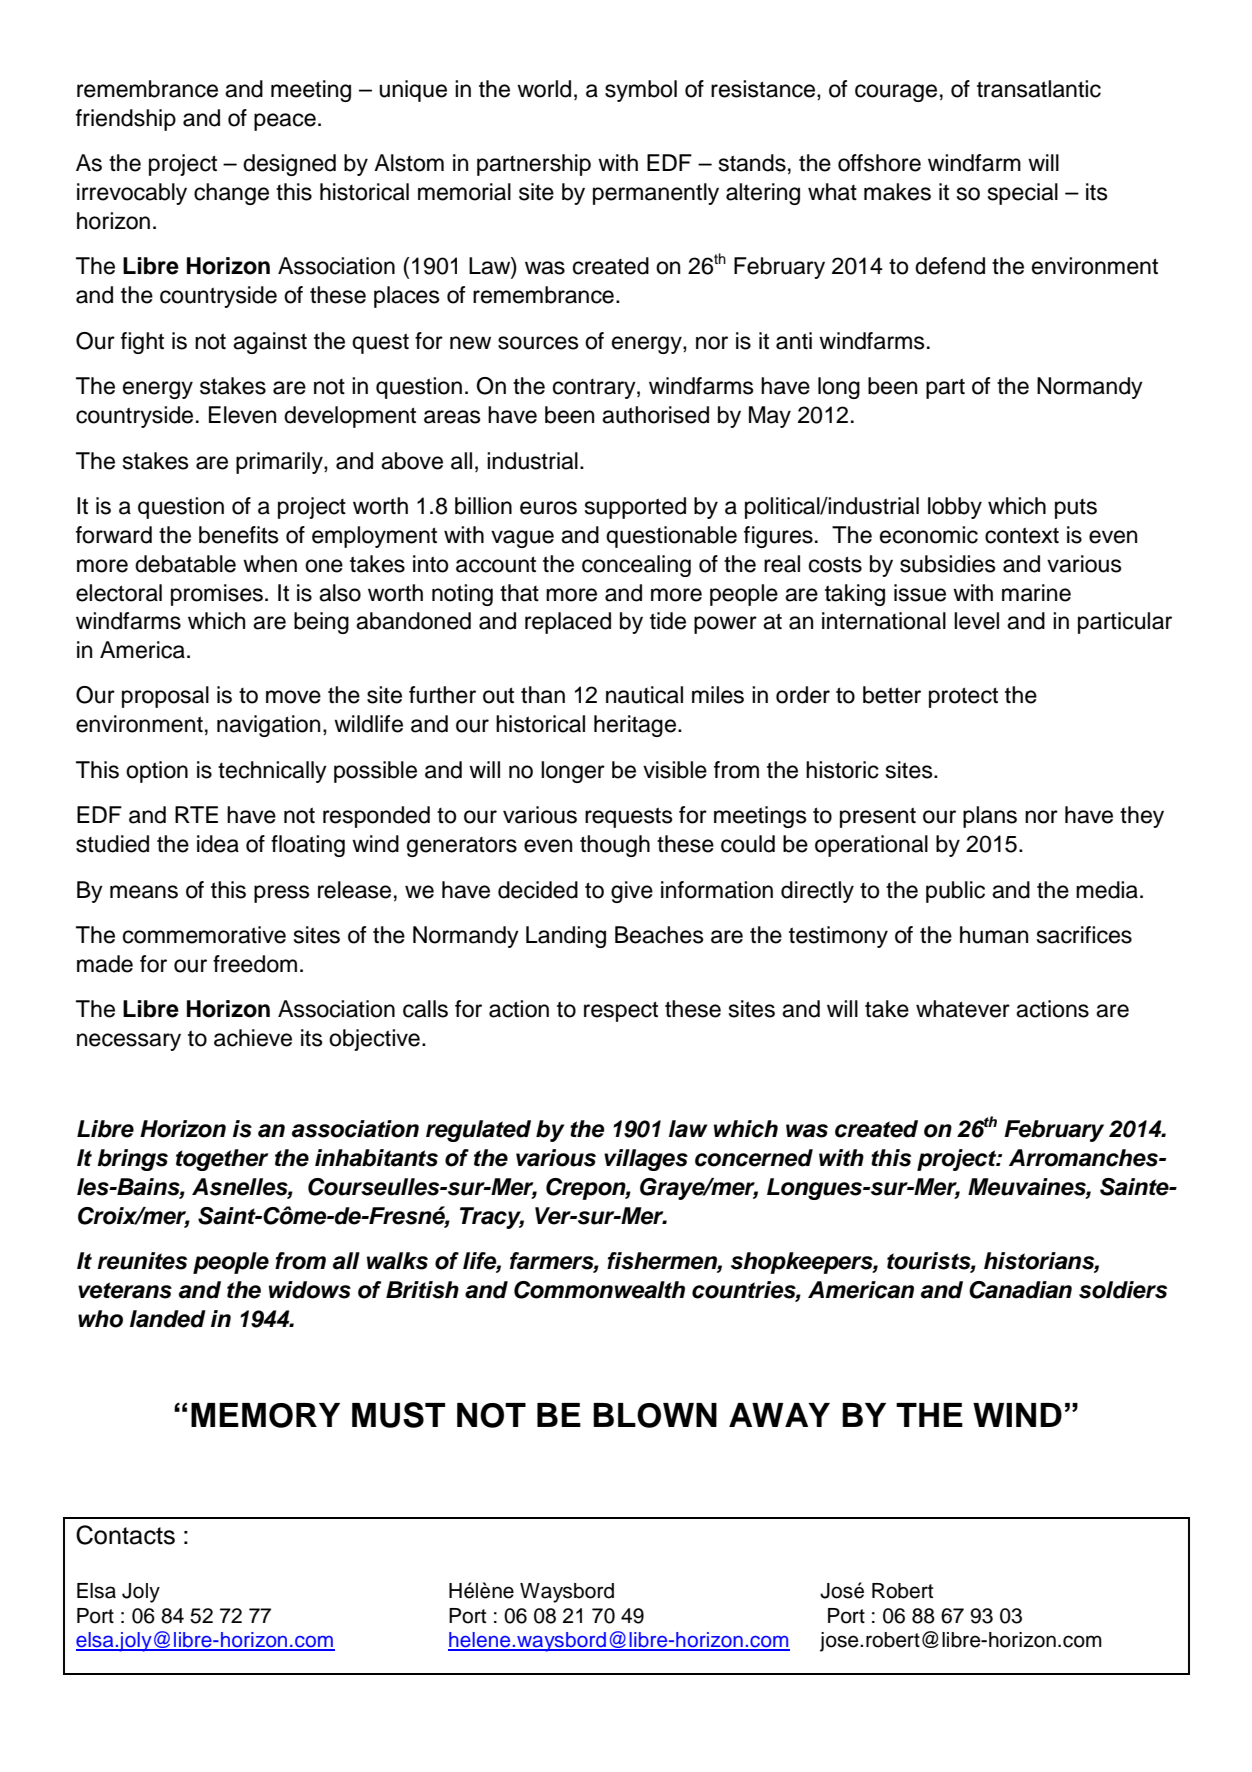 This image has height=1772, width=1252. I want to click on promises, so click(217, 595).
